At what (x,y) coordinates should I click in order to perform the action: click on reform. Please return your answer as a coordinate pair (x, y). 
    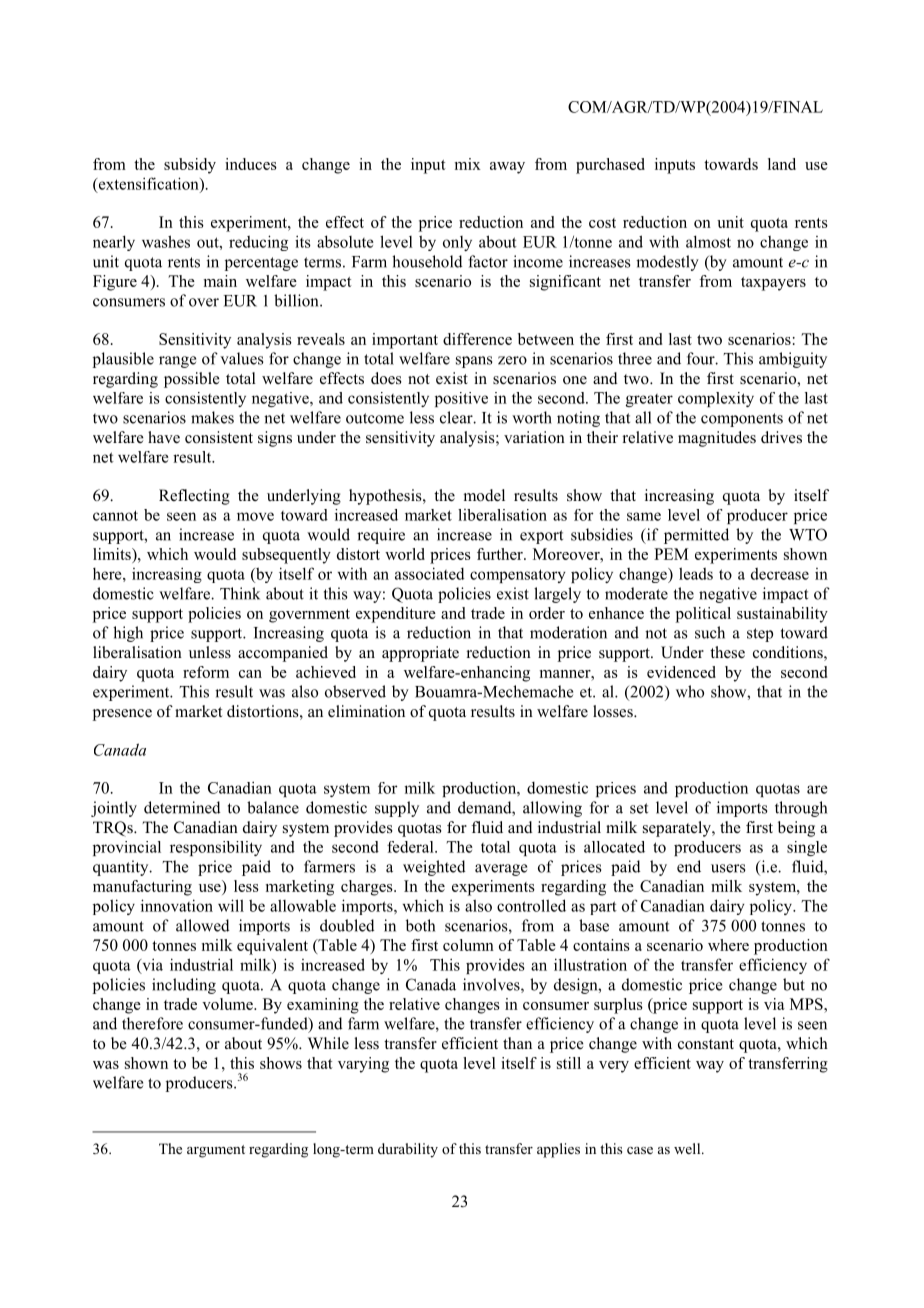
    Looking at the image, I should click on (206, 672).
